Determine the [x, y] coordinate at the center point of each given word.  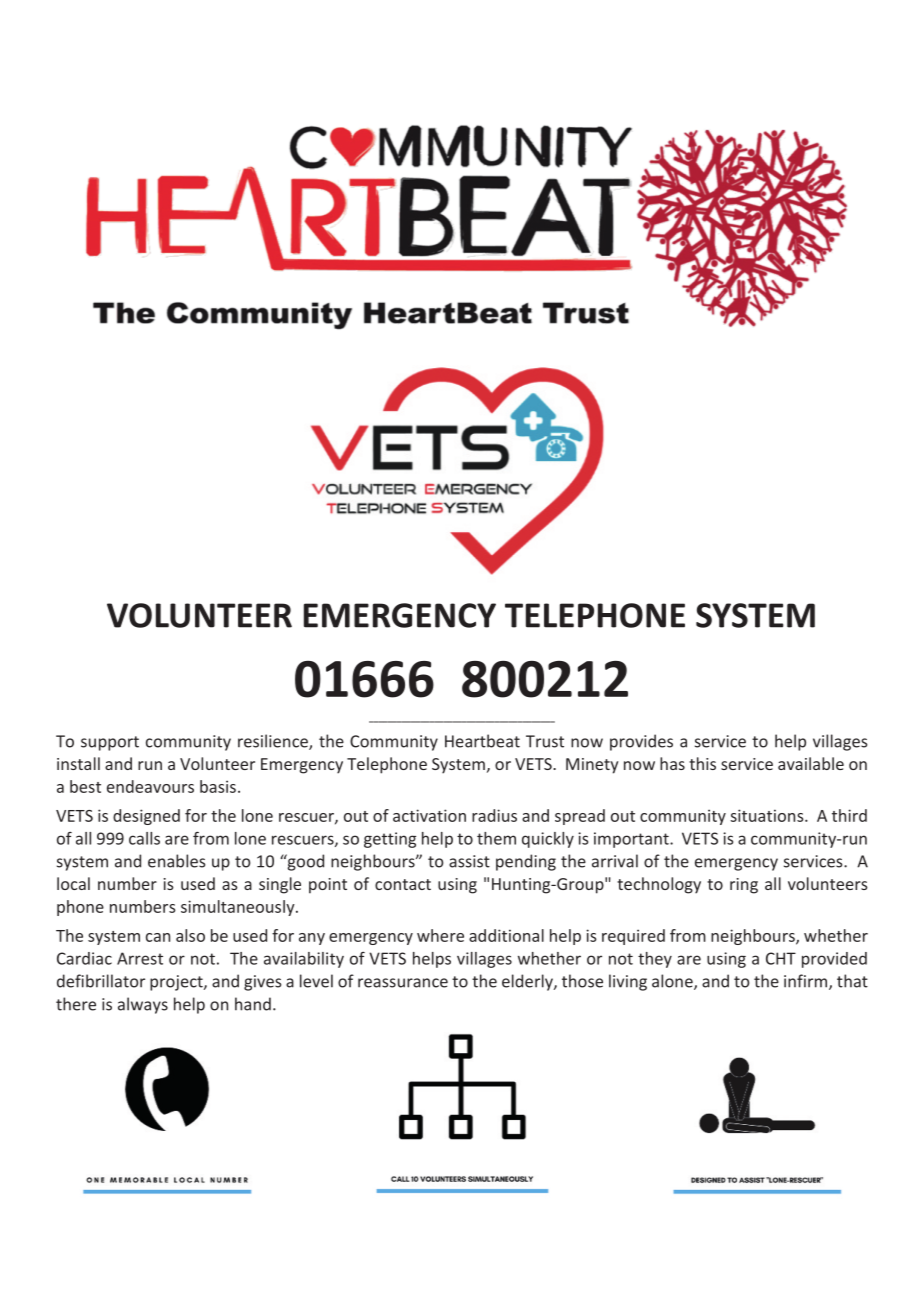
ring [744, 886]
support [110, 743]
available [811, 763]
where [440, 935]
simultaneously [239, 908]
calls [144, 838]
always [143, 1005]
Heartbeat [482, 741]
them [496, 838]
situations [768, 815]
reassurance [403, 983]
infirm [807, 982]
